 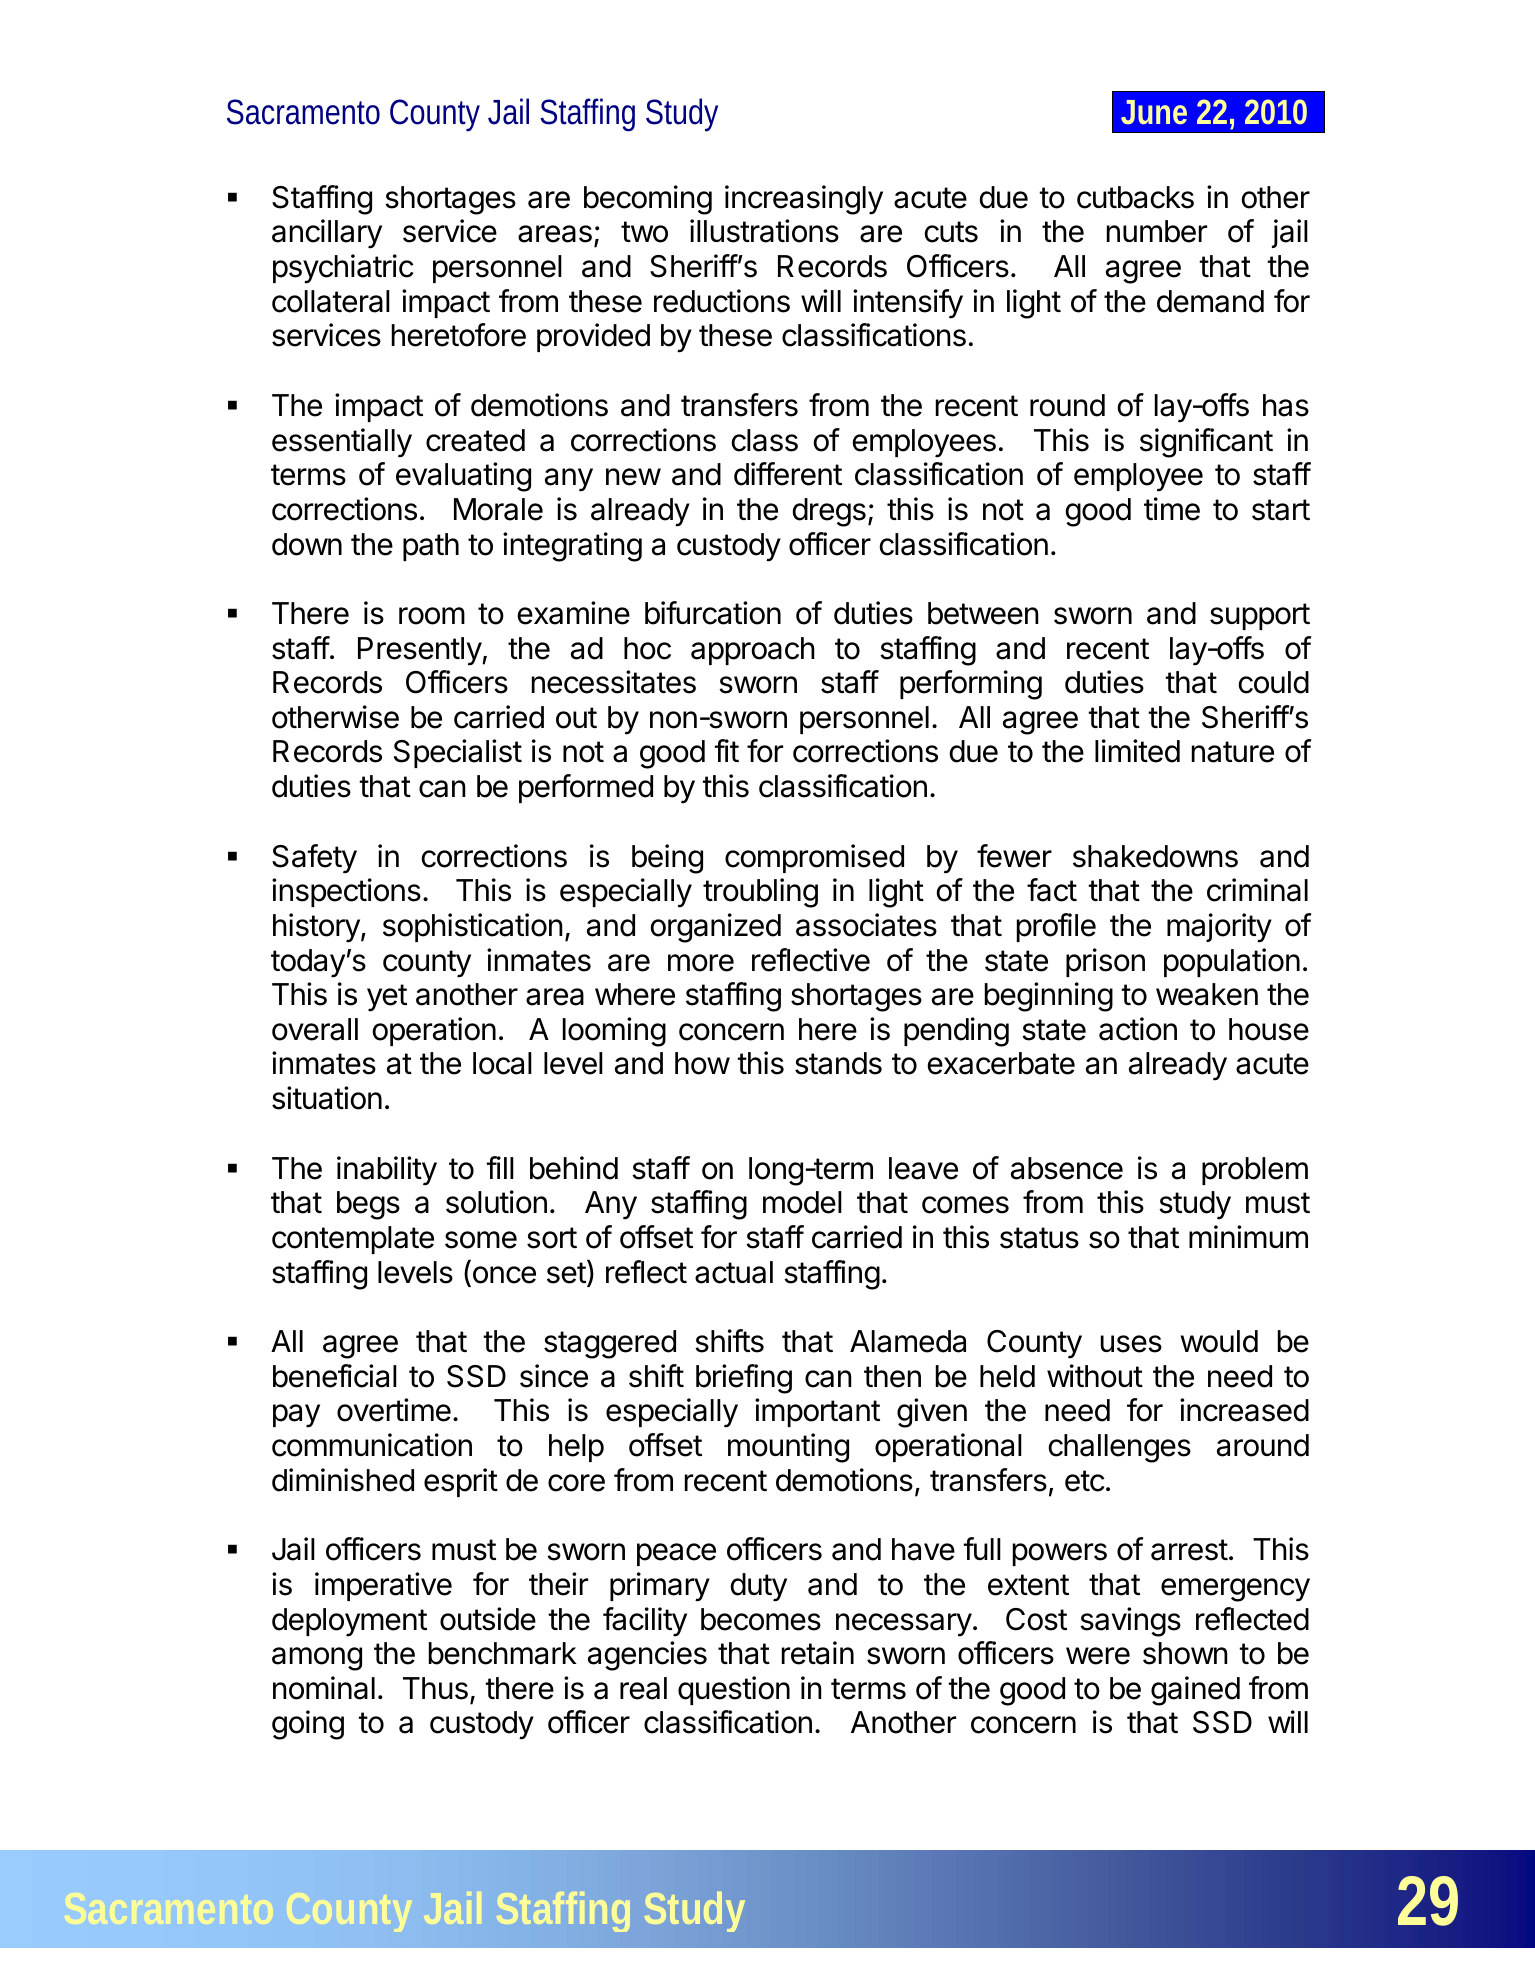 I want to click on sophistication, so click(x=473, y=927).
